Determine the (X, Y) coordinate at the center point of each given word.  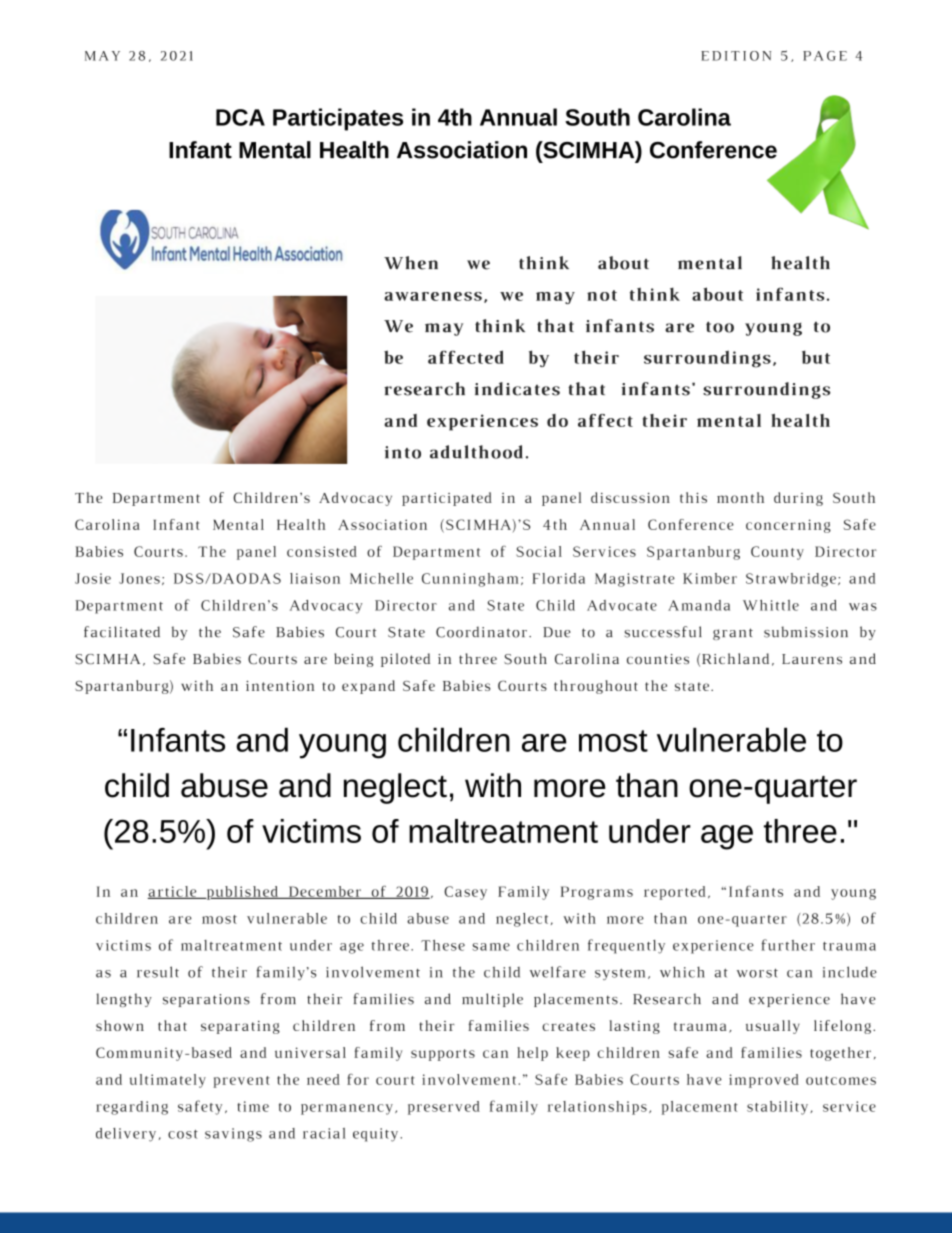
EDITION (736, 56)
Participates (338, 119)
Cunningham (470, 580)
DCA (240, 117)
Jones (139, 578)
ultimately (168, 1081)
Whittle (771, 605)
